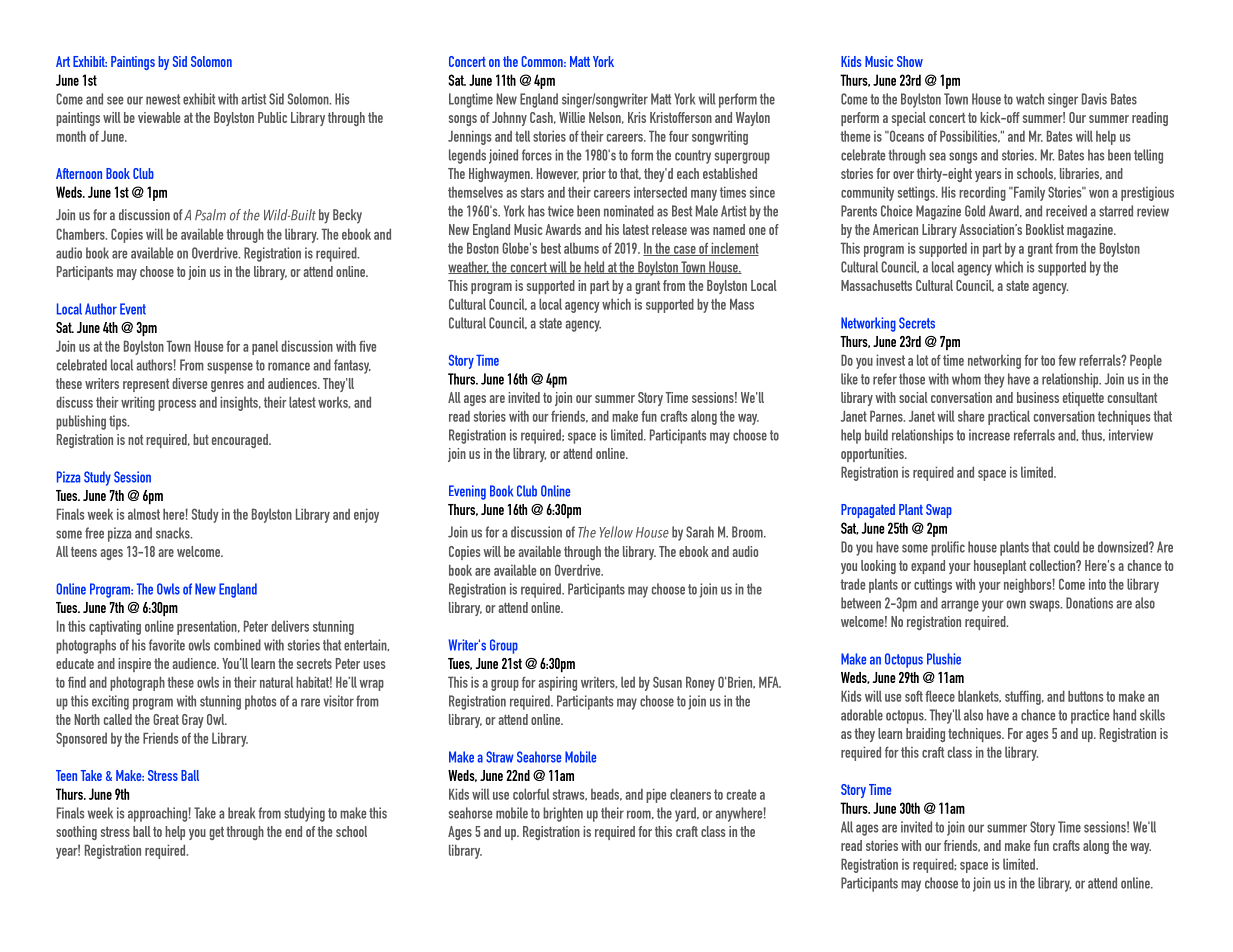 This image has height=952, width=1233. I want to click on newest, so click(163, 99).
